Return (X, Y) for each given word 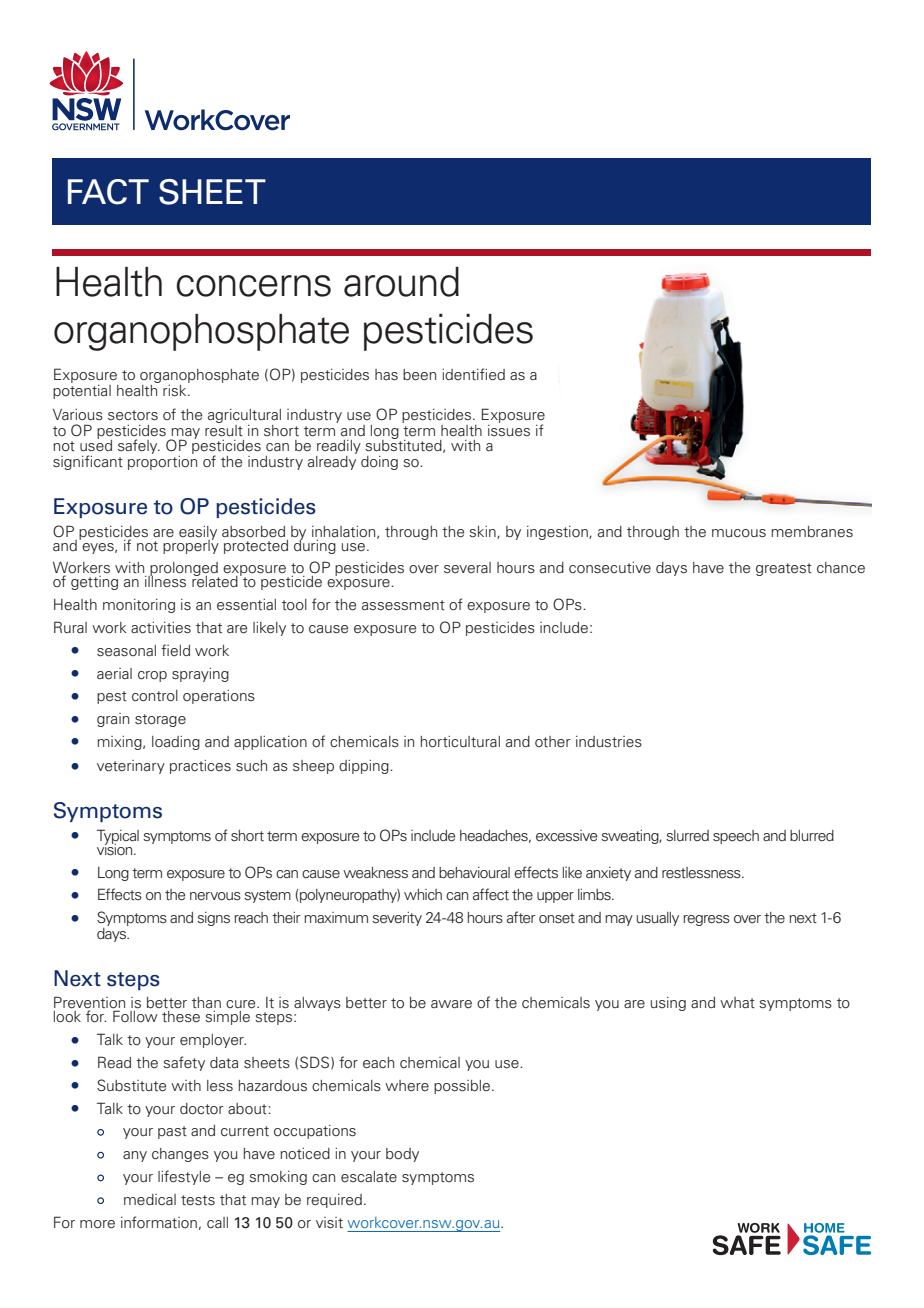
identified (473, 374)
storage (160, 720)
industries (609, 742)
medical (150, 1199)
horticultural (460, 742)
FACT (108, 192)
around (401, 282)
